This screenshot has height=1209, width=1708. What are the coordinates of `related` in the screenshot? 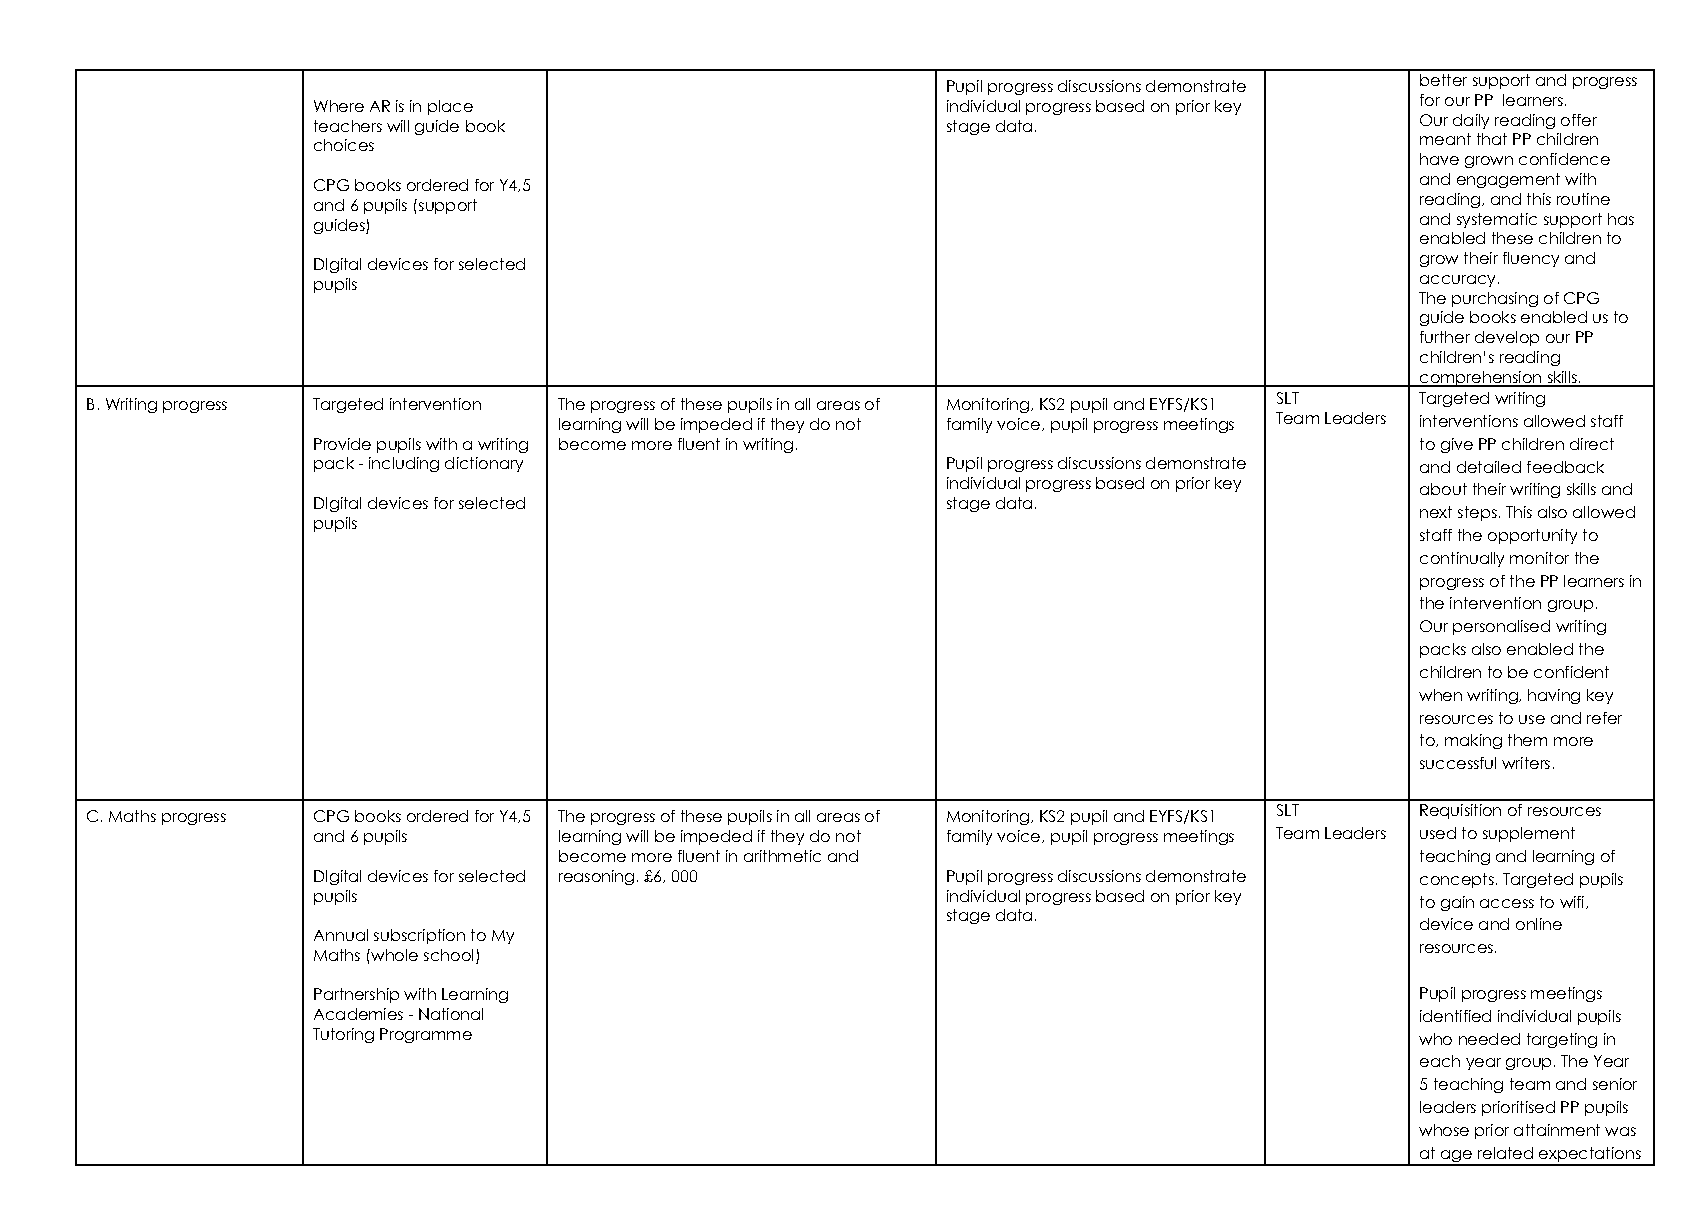 It's located at (1505, 1153).
